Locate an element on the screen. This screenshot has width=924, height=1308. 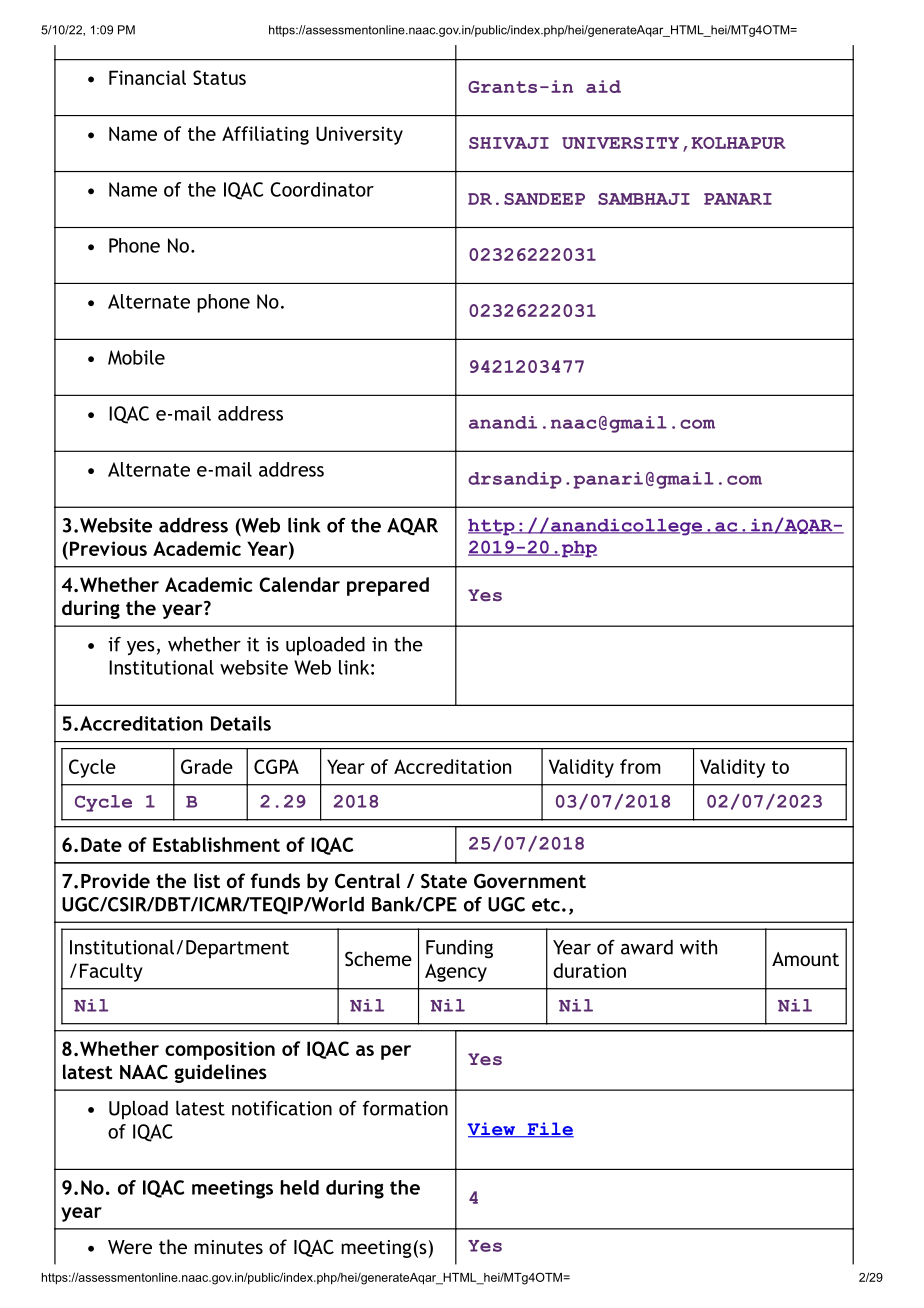
View is located at coordinates (492, 1130).
